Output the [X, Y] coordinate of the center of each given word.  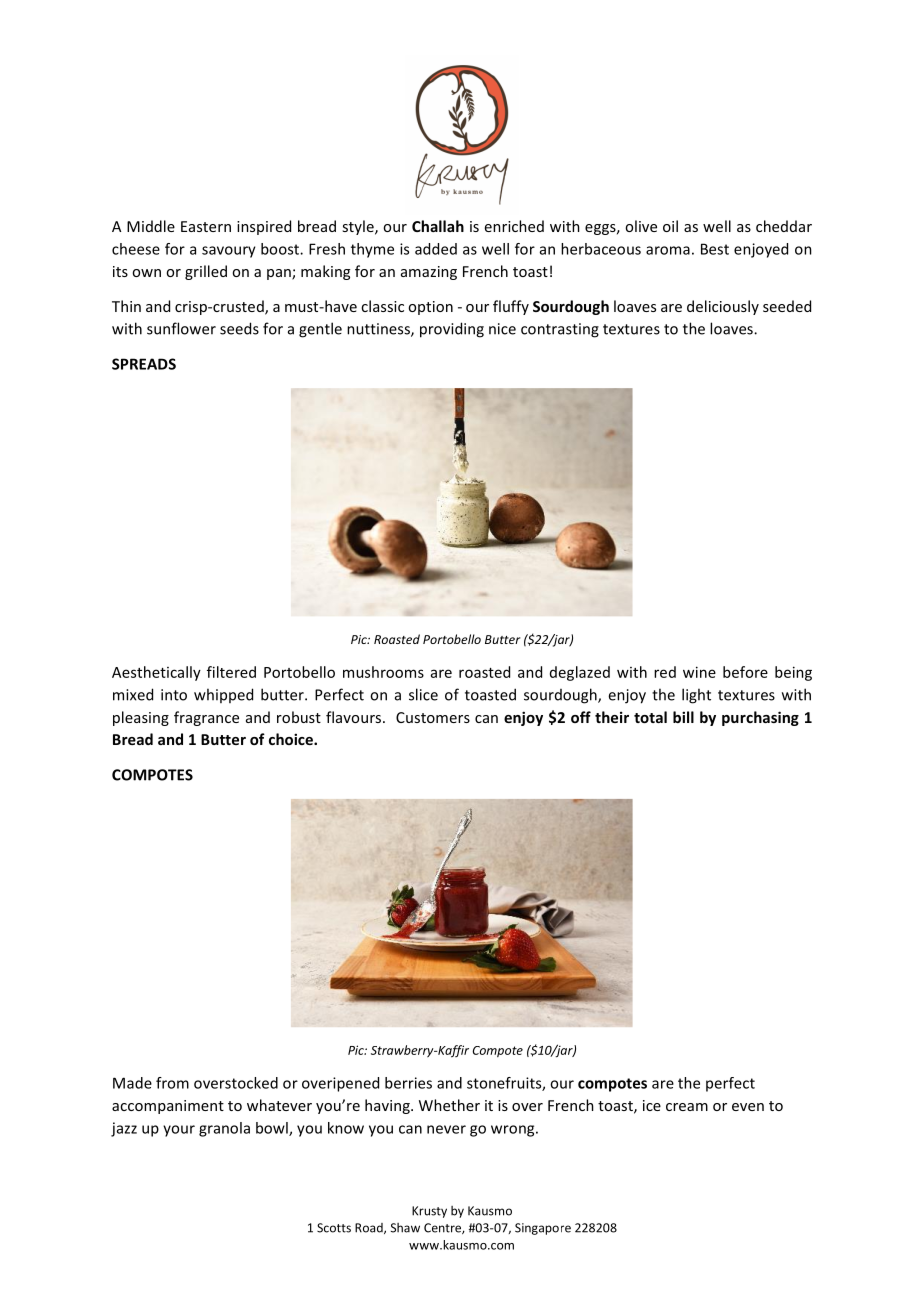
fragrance [206, 718]
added [436, 249]
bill [683, 717]
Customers [433, 717]
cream [687, 1107]
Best [715, 249]
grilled [206, 272]
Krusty [429, 1212]
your [179, 1131]
